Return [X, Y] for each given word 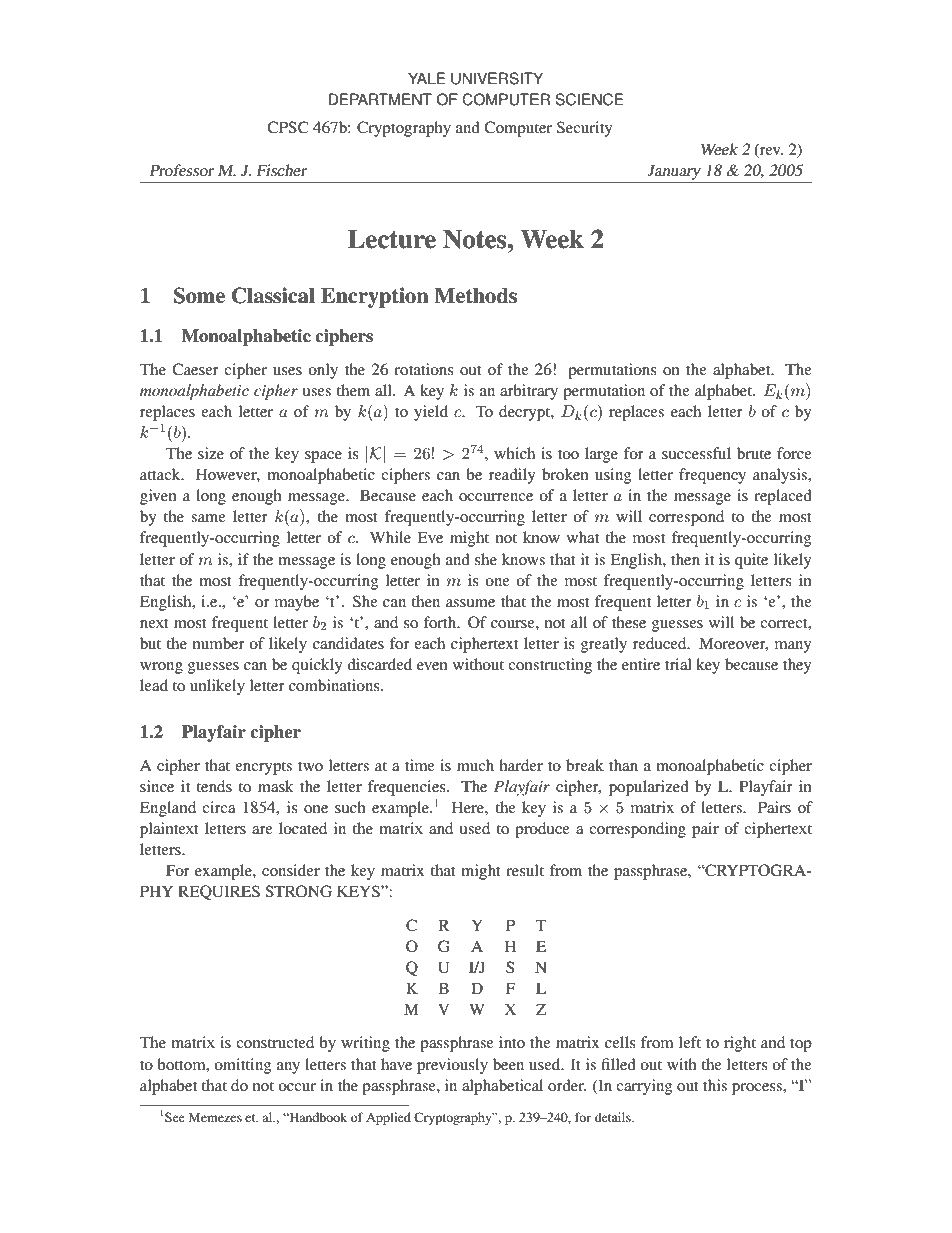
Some [199, 295]
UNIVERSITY [497, 78]
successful [696, 453]
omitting [243, 1066]
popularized [649, 788]
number [219, 643]
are [262, 830]
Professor [181, 170]
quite [751, 561]
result [525, 870]
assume [470, 603]
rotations [424, 369]
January [674, 172]
